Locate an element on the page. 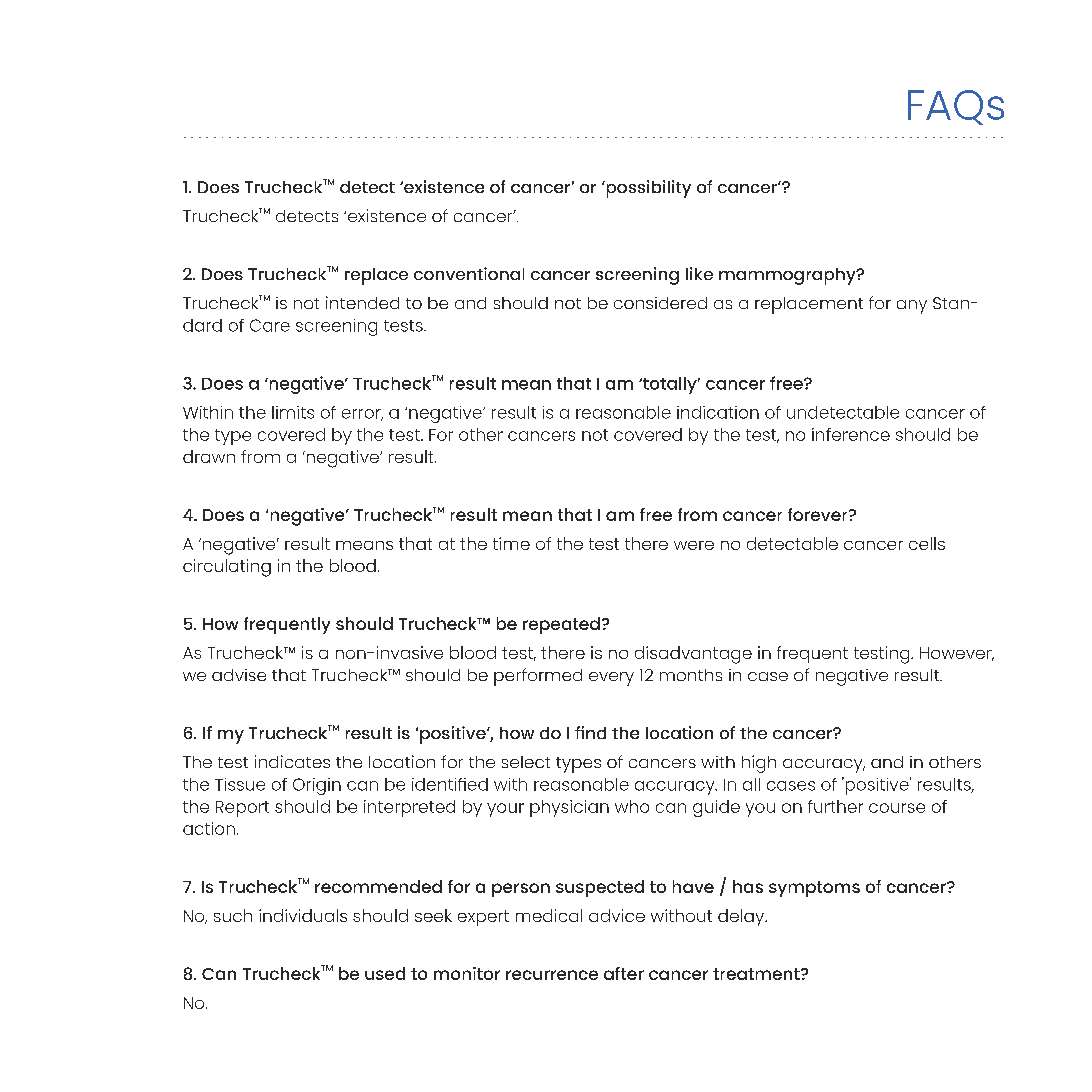 The width and height of the page is (1092, 1092). circulating is located at coordinates (227, 568).
